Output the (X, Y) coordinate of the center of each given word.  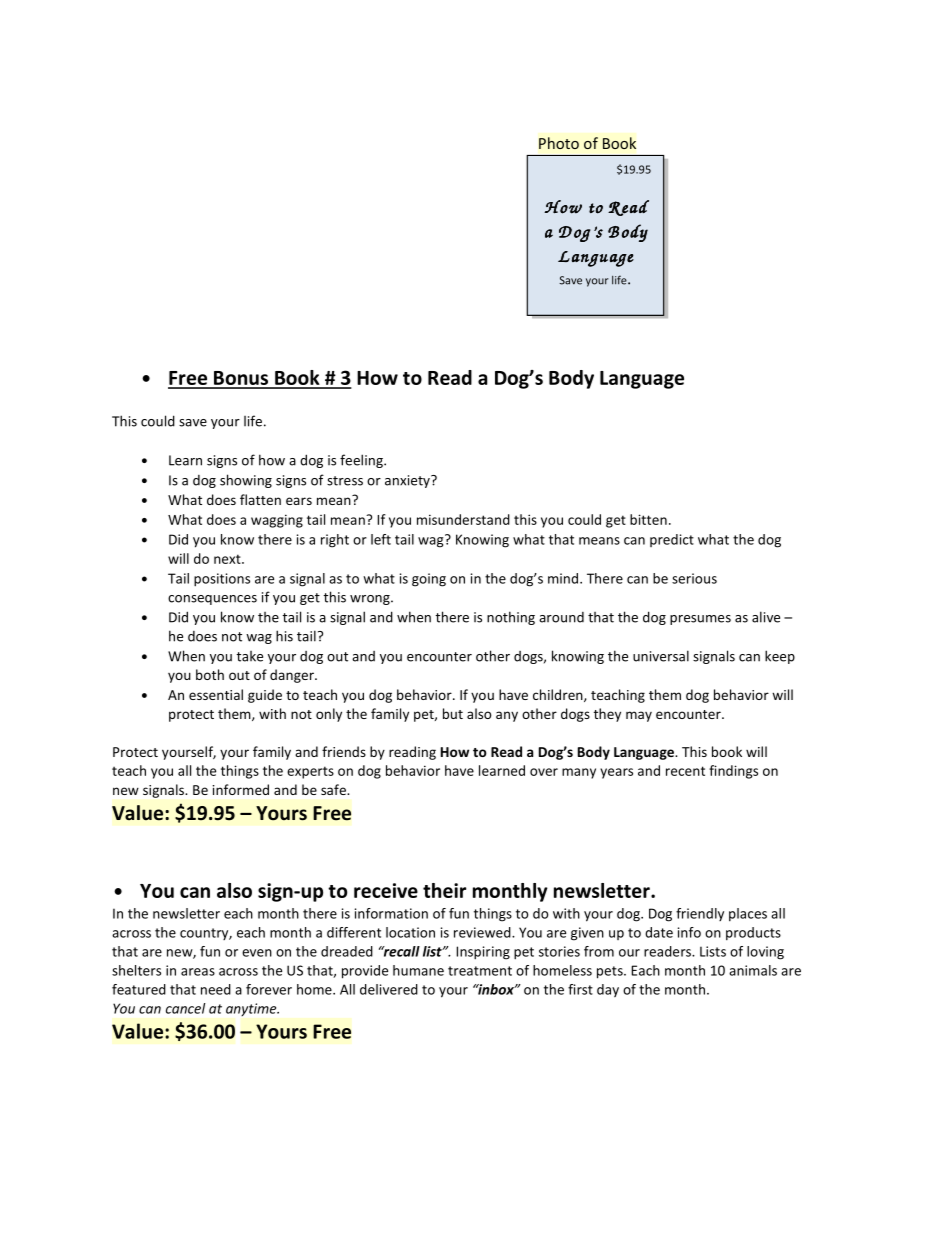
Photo (559, 143)
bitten (648, 519)
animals (753, 970)
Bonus (241, 379)
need (216, 989)
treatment (480, 971)
